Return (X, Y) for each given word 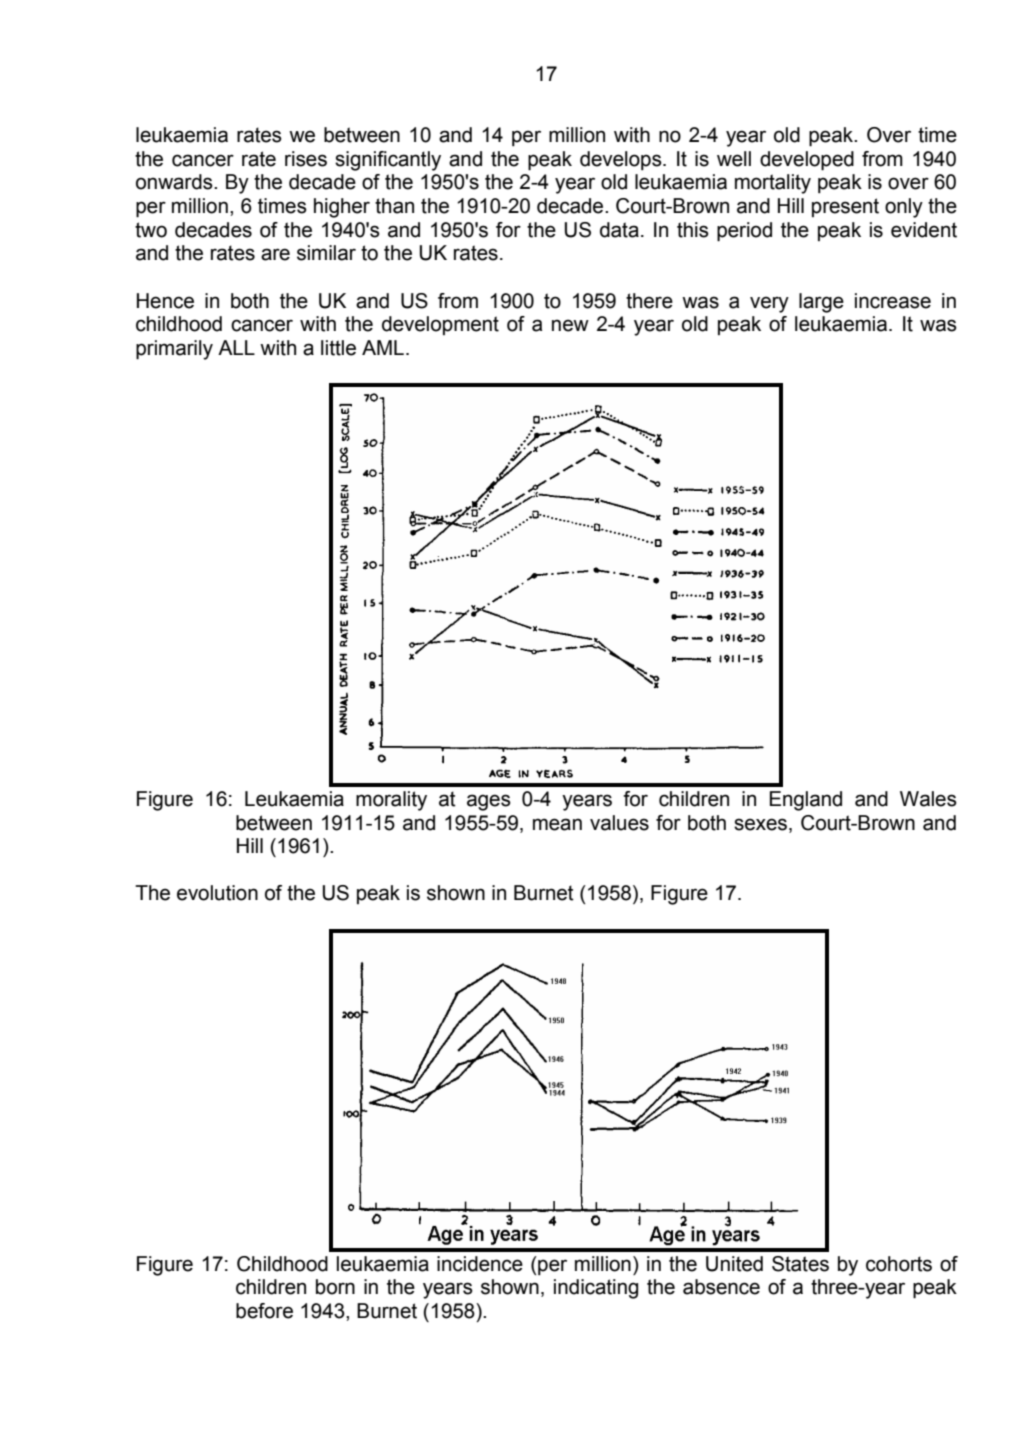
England (806, 801)
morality (391, 801)
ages (489, 802)
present (845, 207)
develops (622, 160)
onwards (175, 182)
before (264, 1311)
